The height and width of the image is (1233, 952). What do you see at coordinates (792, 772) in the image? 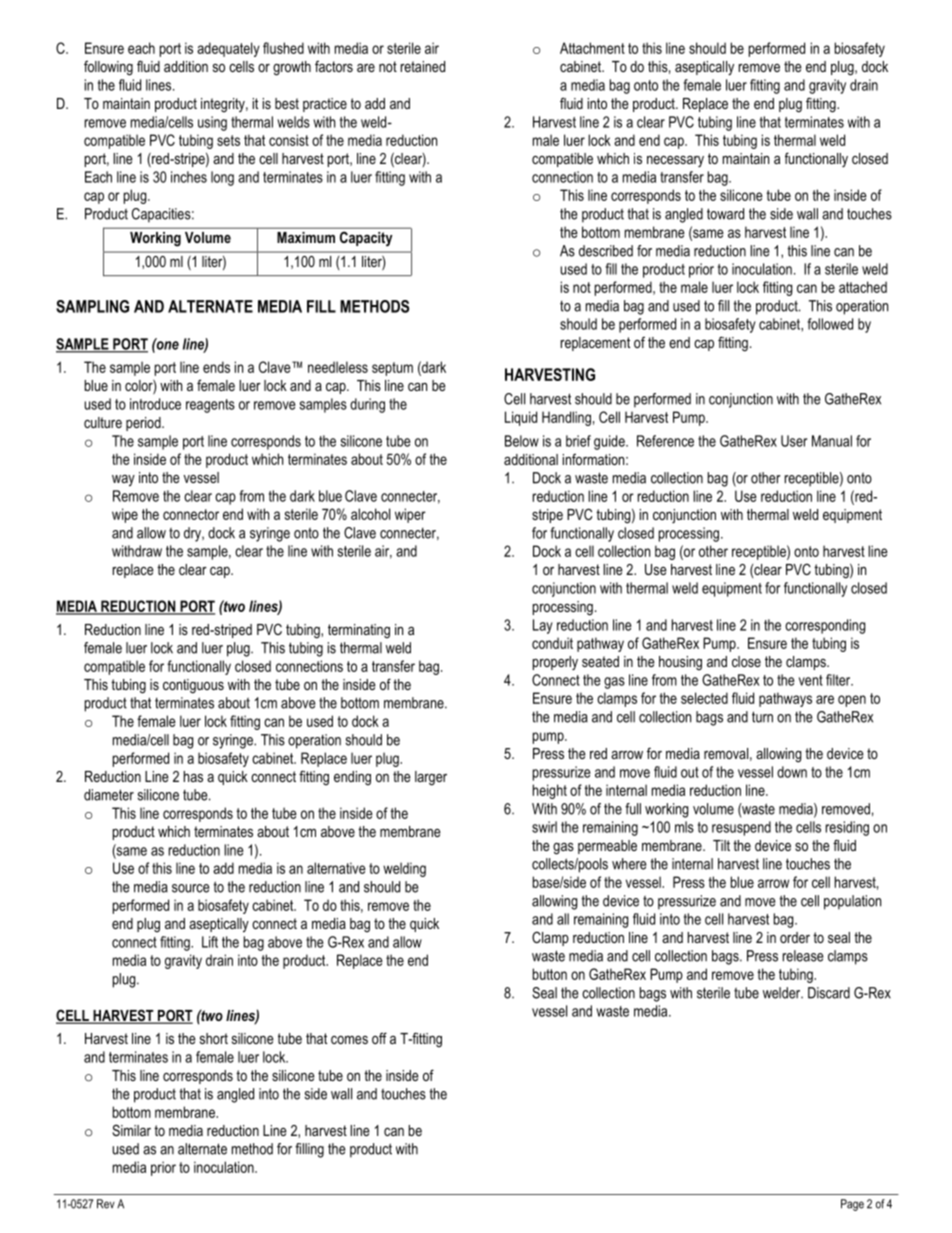
I see `down` at bounding box center [792, 772].
